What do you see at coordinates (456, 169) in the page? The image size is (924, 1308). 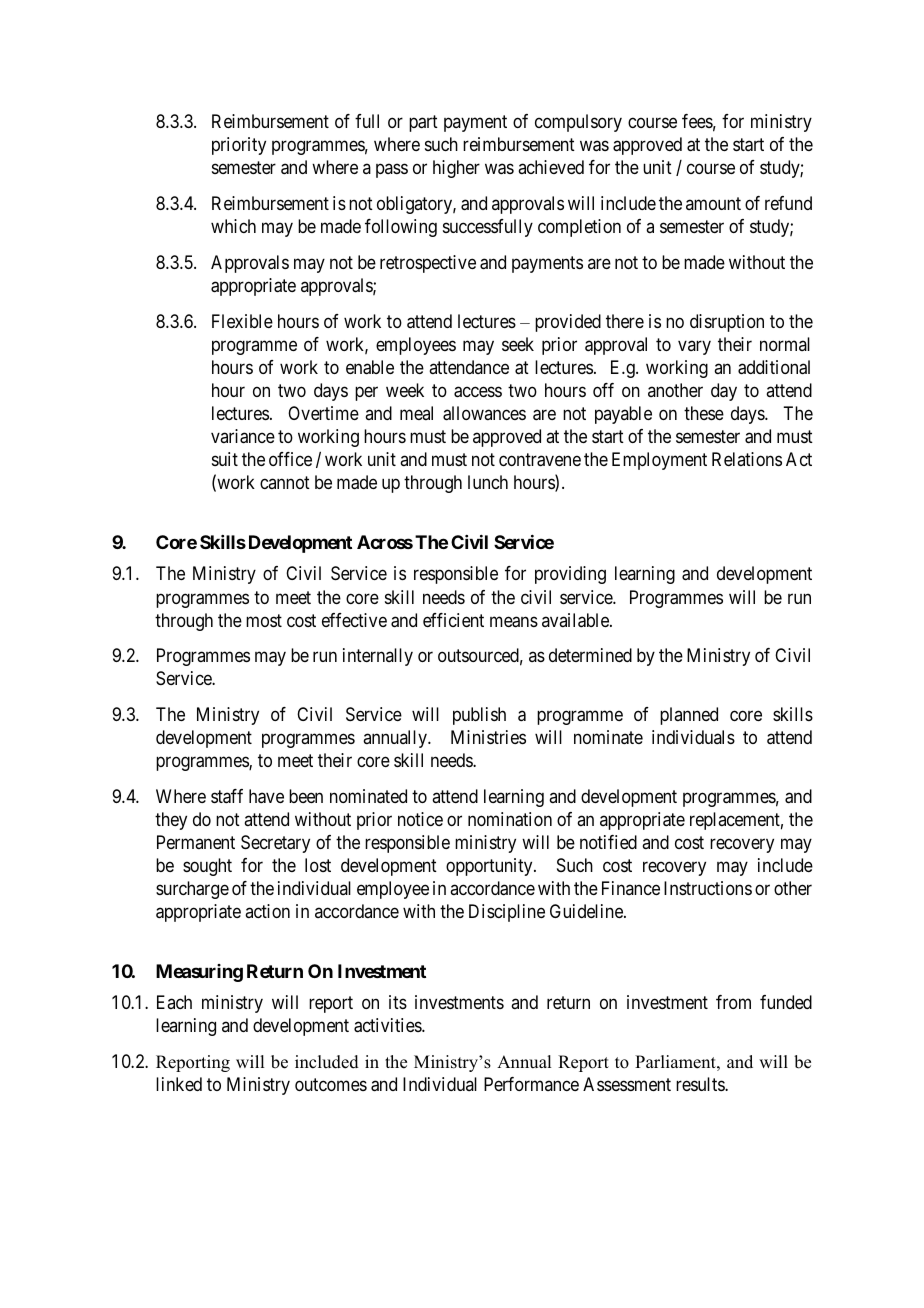 I see `higher` at bounding box center [456, 169].
